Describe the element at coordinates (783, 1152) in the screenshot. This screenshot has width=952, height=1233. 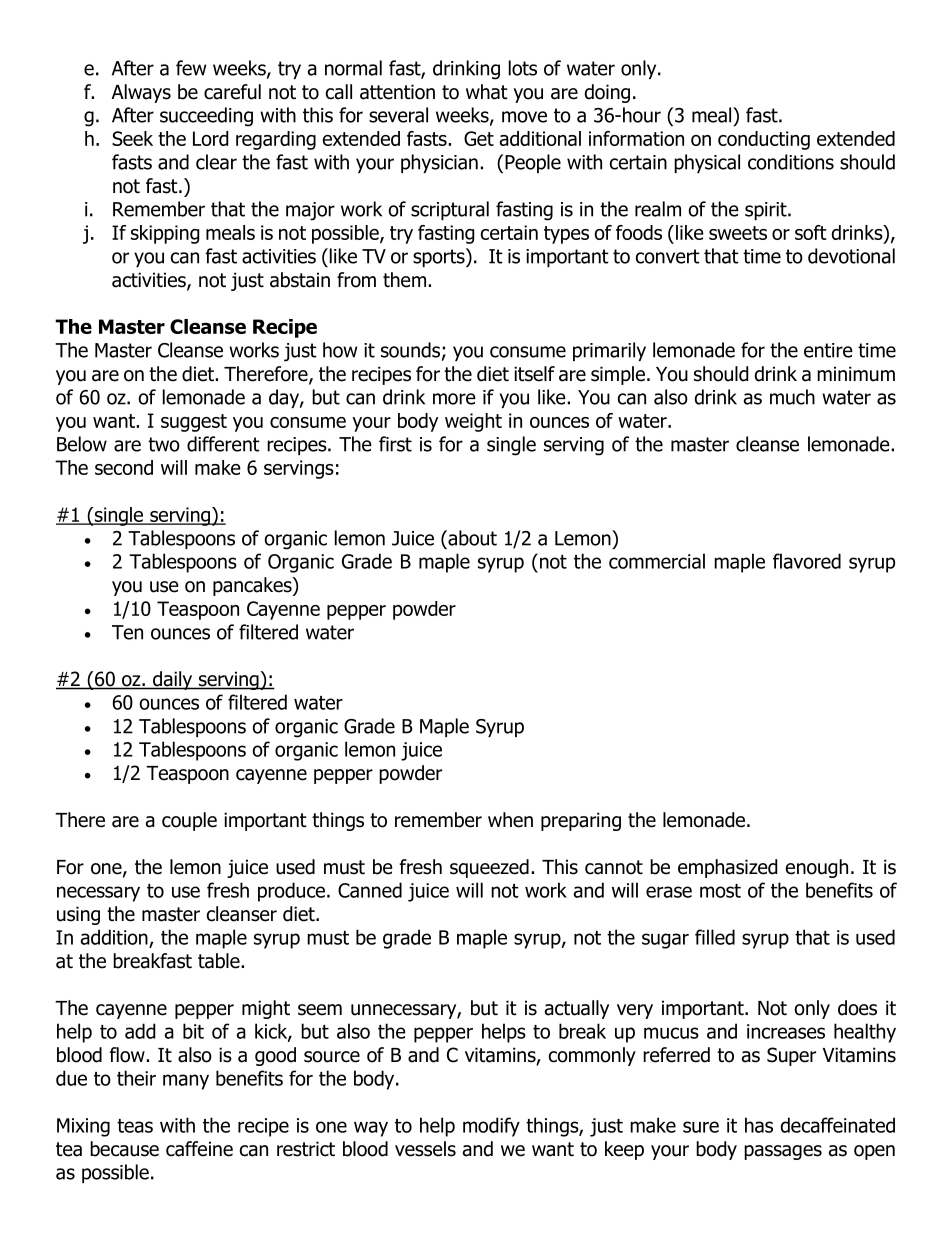
I see `passages` at that location.
